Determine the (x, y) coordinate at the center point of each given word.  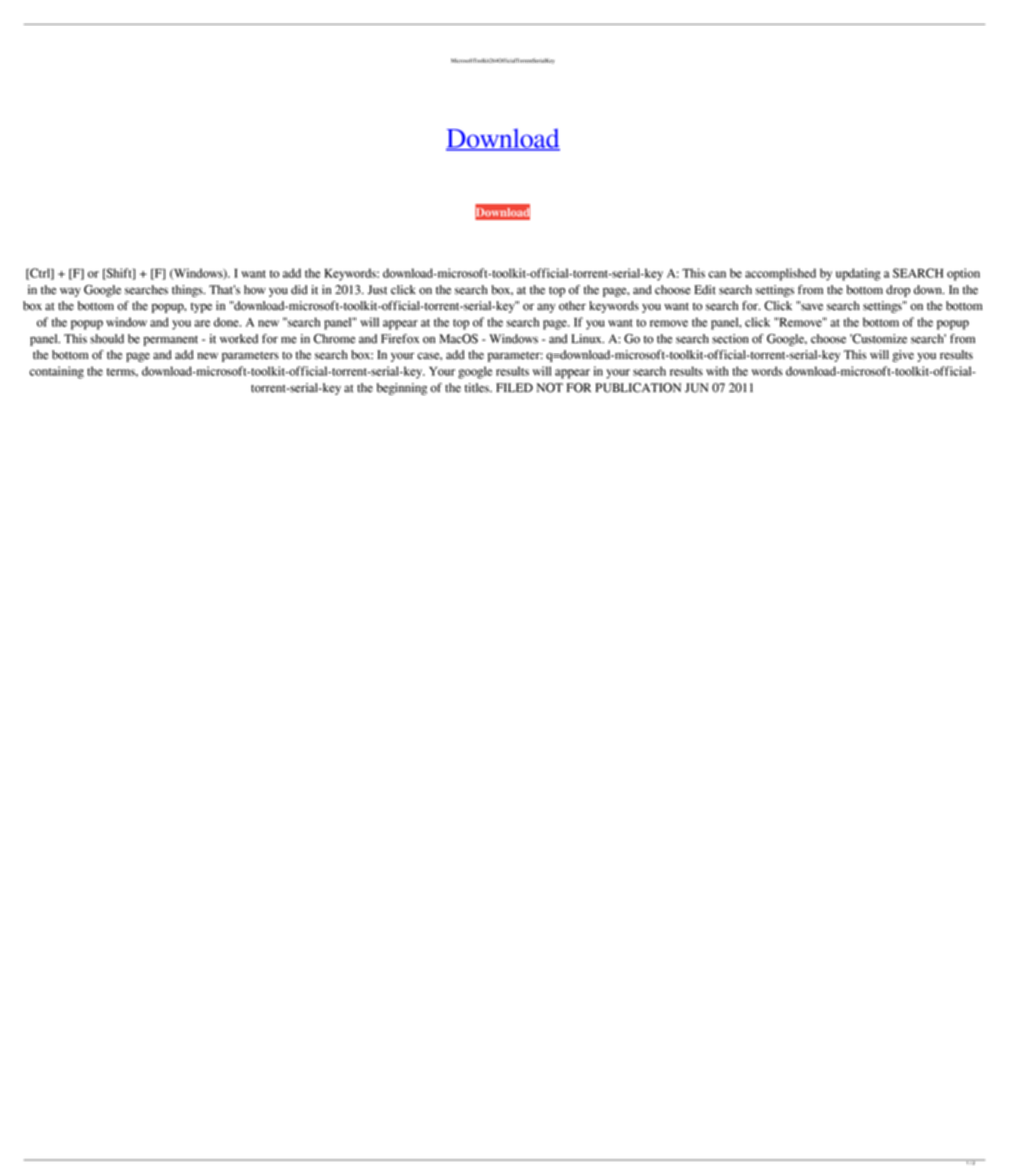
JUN (697, 388)
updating (858, 274)
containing (56, 372)
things (188, 291)
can (717, 274)
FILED (514, 387)
